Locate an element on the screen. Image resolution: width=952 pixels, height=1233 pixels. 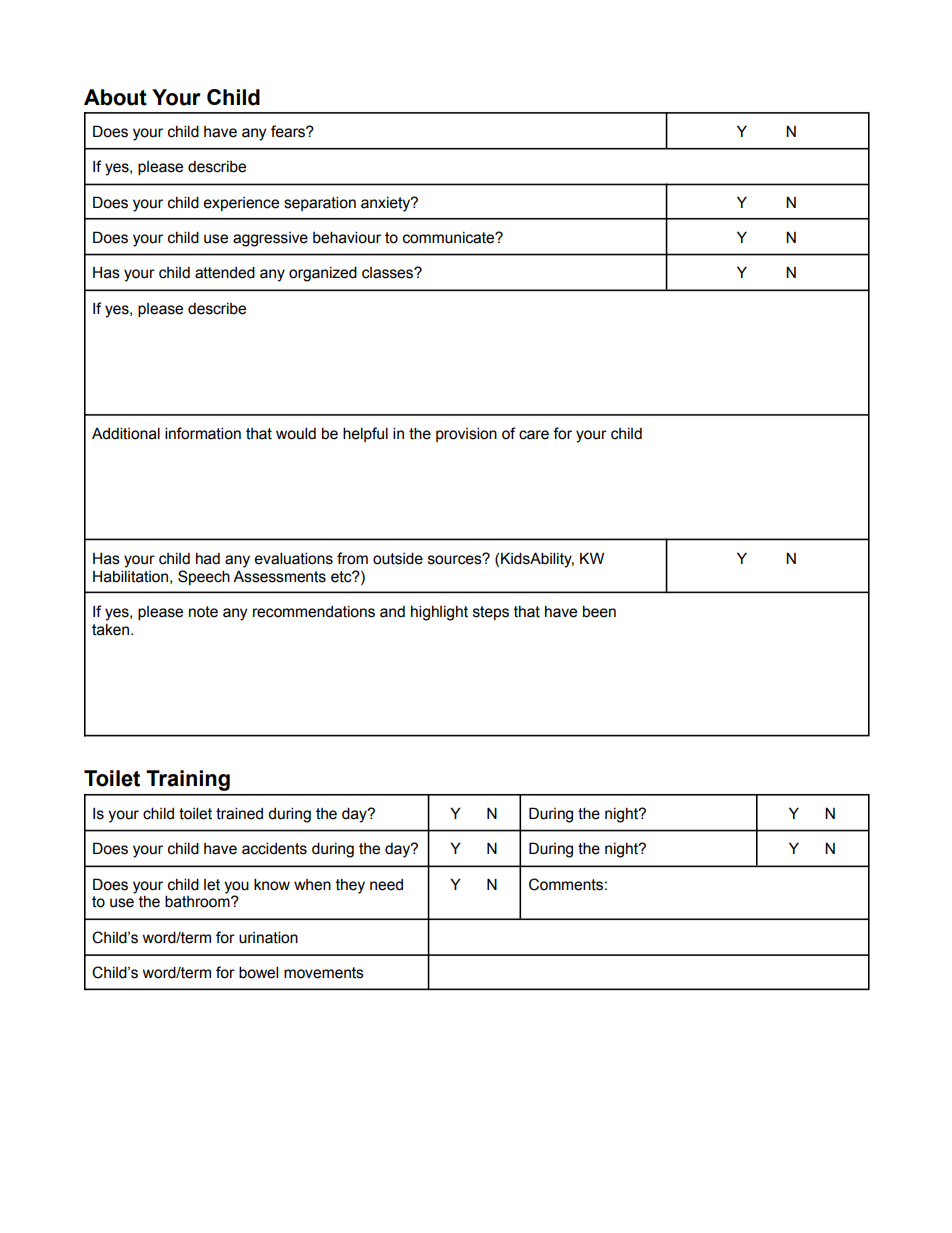
behaviour is located at coordinates (347, 237).
